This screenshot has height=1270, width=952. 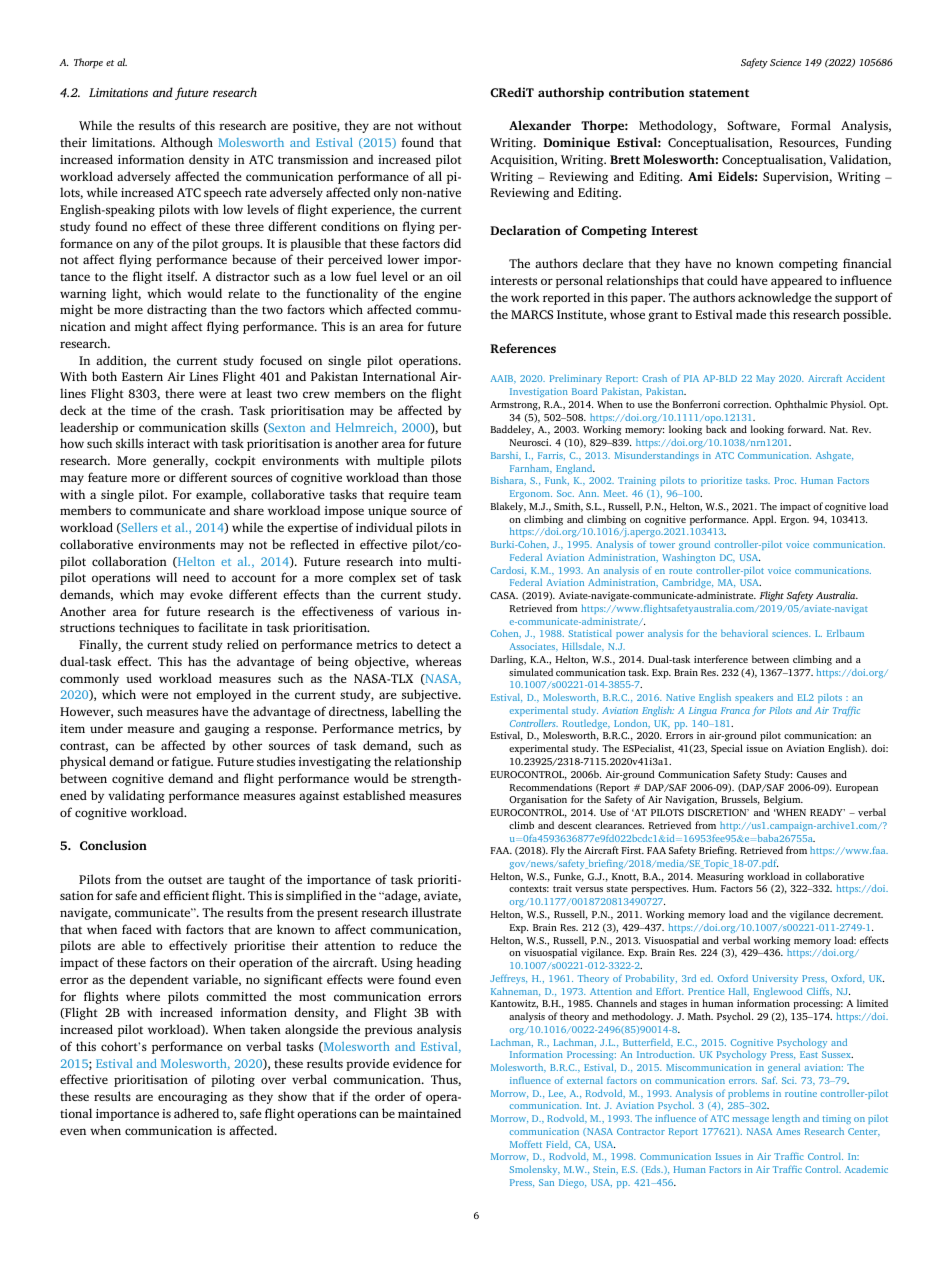 I want to click on adhered, so click(x=196, y=1113).
